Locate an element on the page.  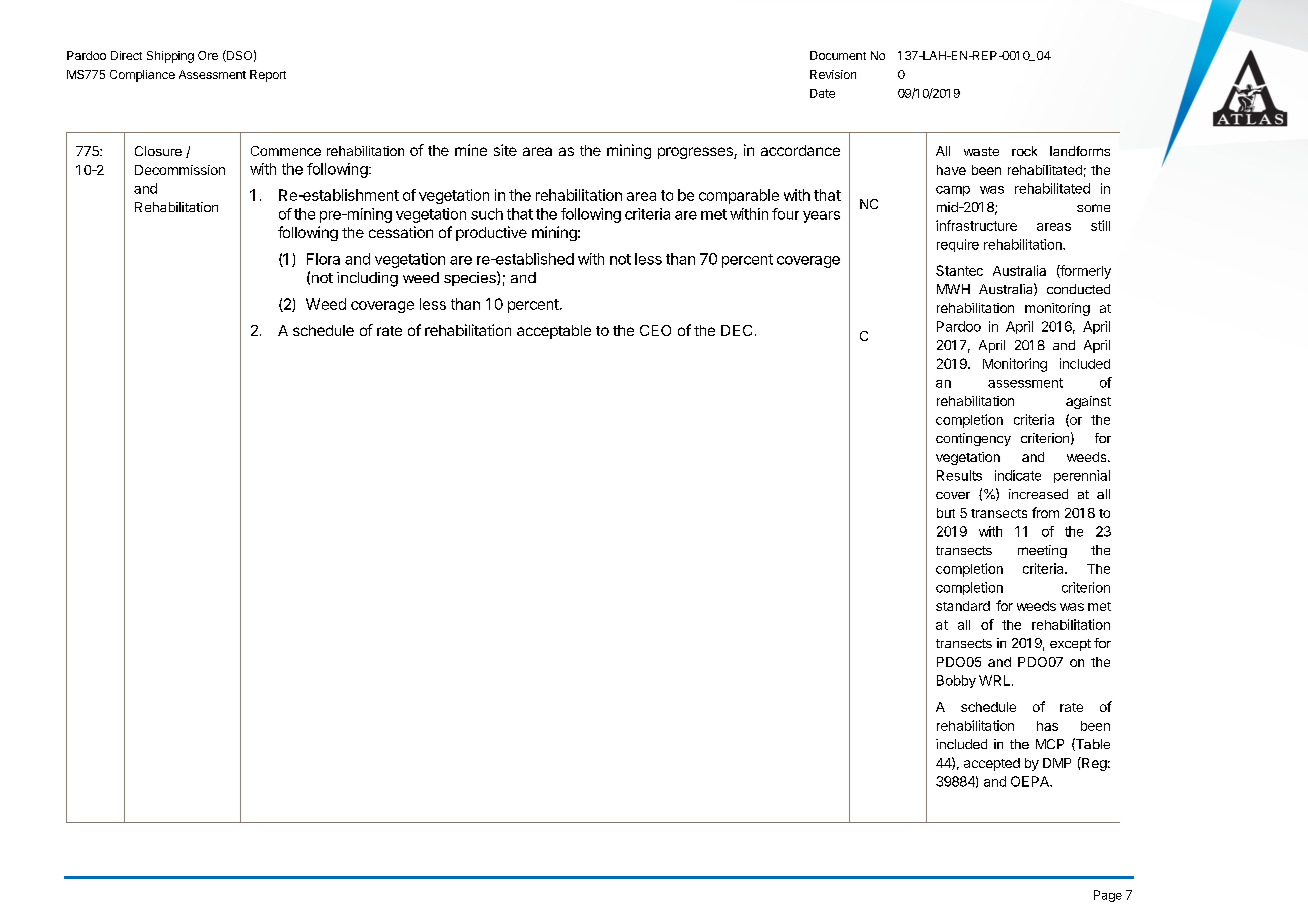
including is located at coordinates (367, 279).
